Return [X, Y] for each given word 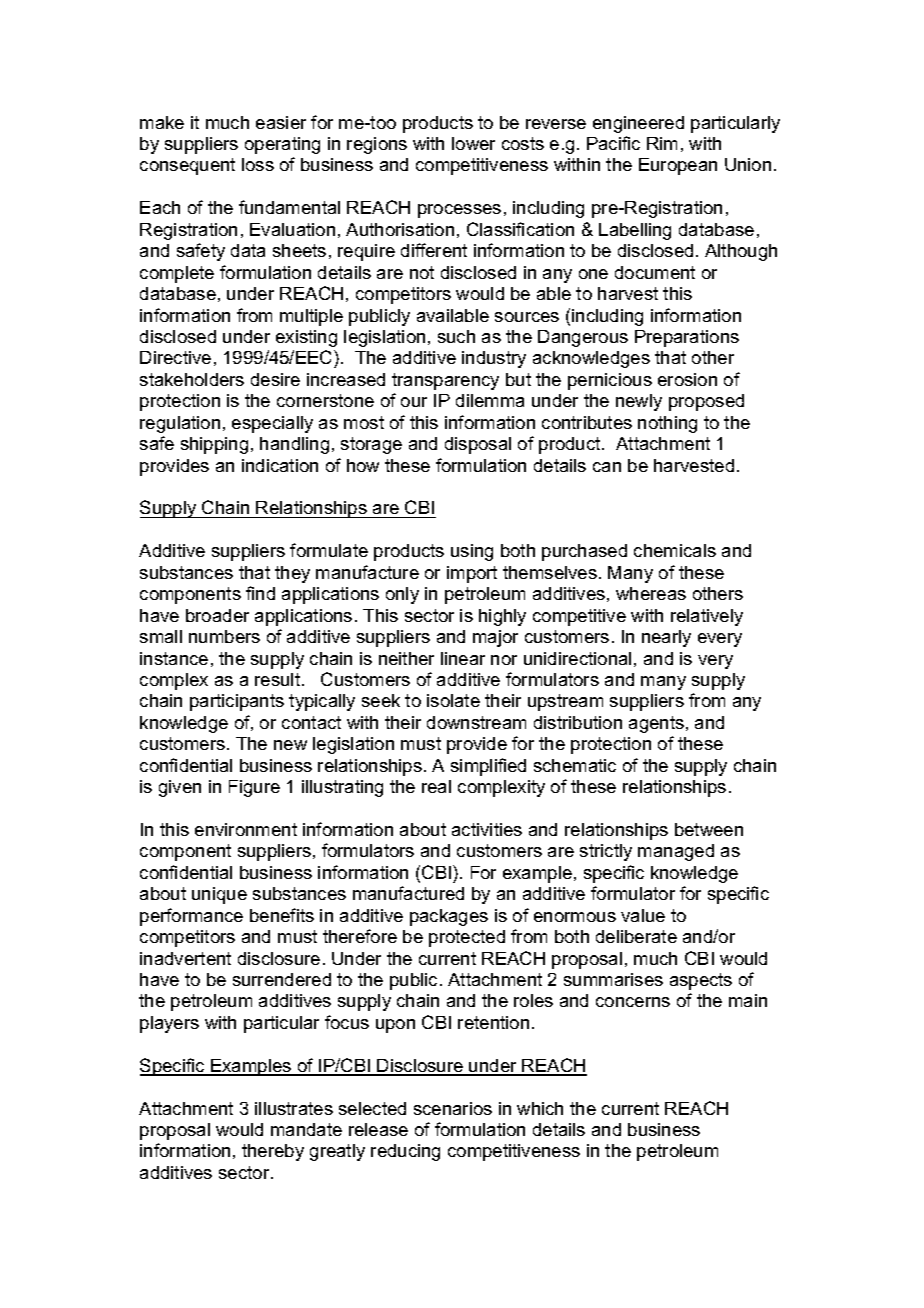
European [678, 166]
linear [463, 658]
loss [258, 164]
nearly [666, 638]
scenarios [453, 1108]
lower [473, 143]
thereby [273, 1152]
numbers [224, 636]
